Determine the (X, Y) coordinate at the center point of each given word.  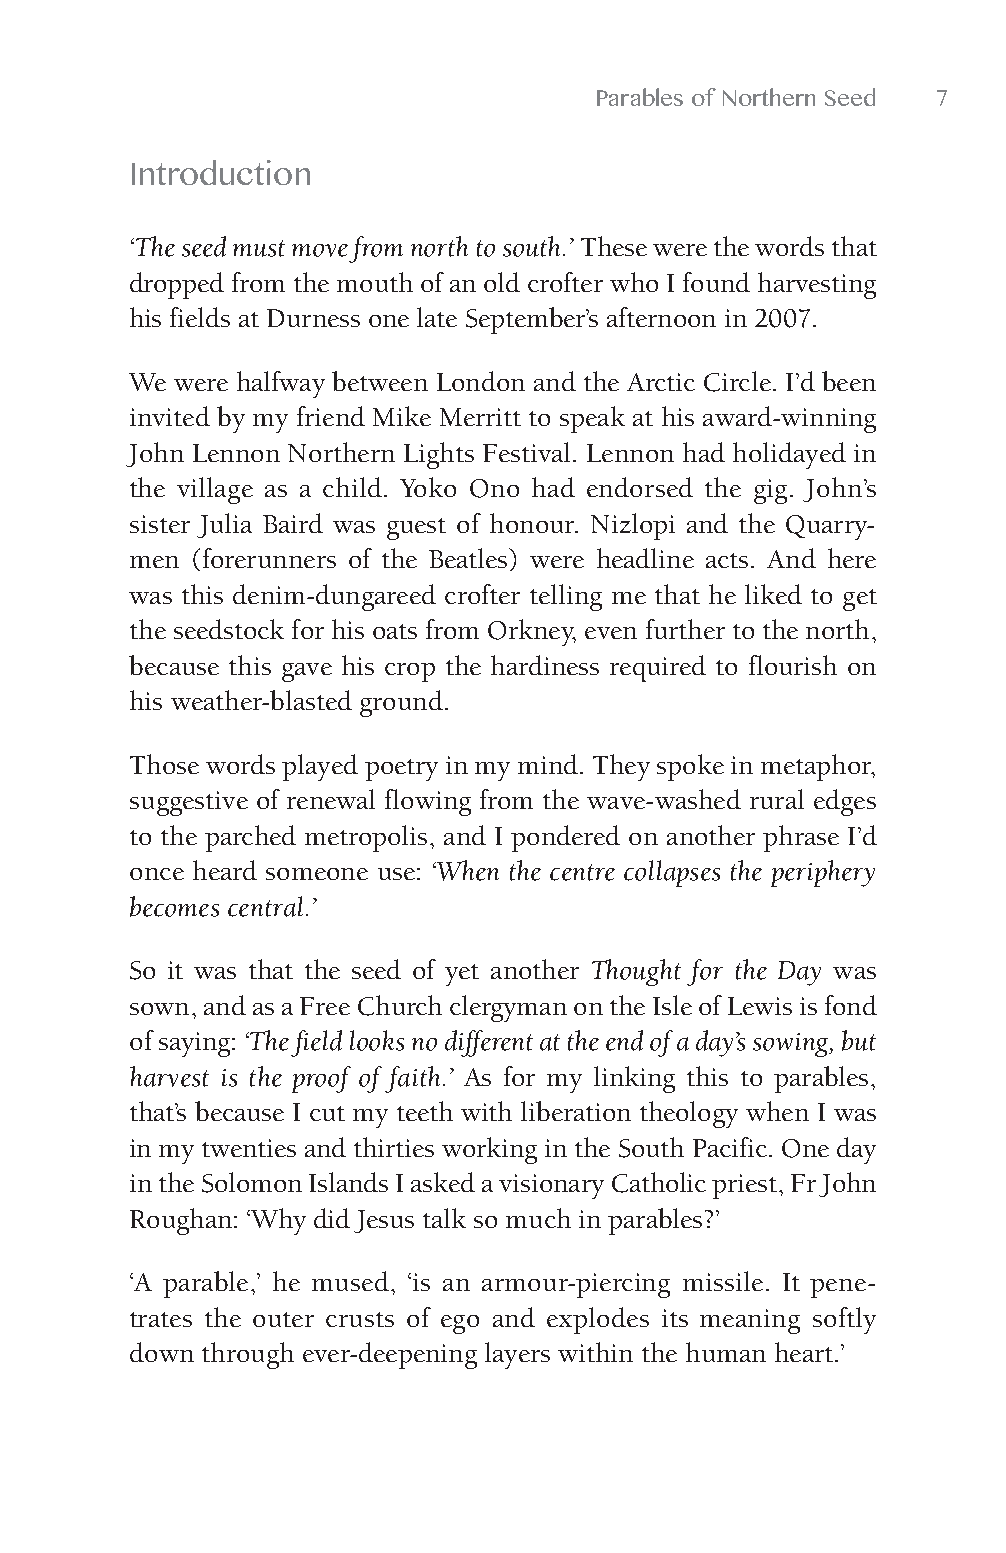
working (489, 1150)
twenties (249, 1148)
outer (283, 1319)
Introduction (221, 172)
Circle (737, 381)
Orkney (532, 632)
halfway (281, 384)
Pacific (730, 1147)
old (502, 282)
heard (225, 870)
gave (307, 672)
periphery (823, 873)
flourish (793, 665)
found (716, 282)
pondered (565, 838)
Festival (526, 452)
